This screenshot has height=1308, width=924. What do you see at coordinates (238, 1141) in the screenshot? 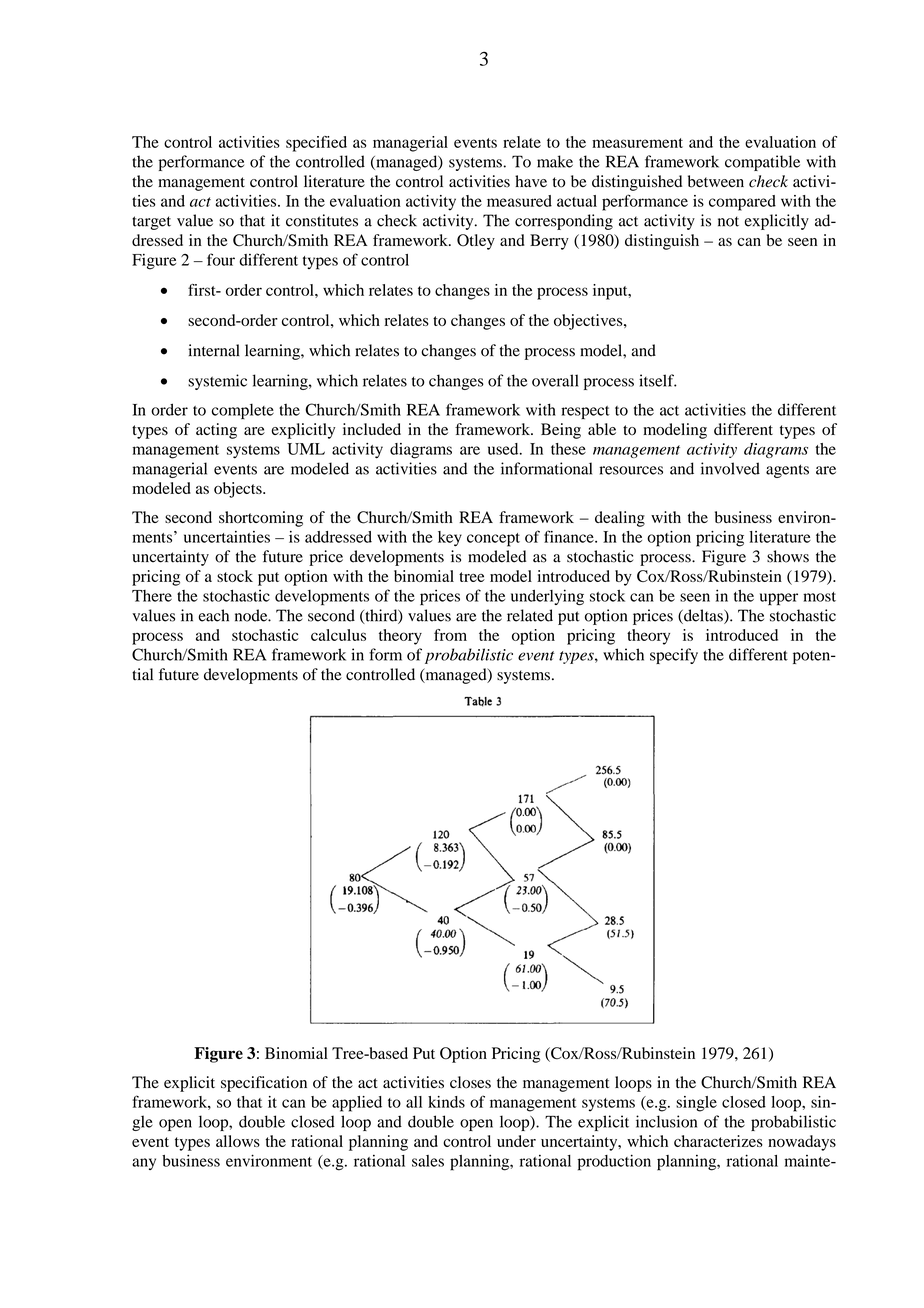
I see `allows` at bounding box center [238, 1141].
